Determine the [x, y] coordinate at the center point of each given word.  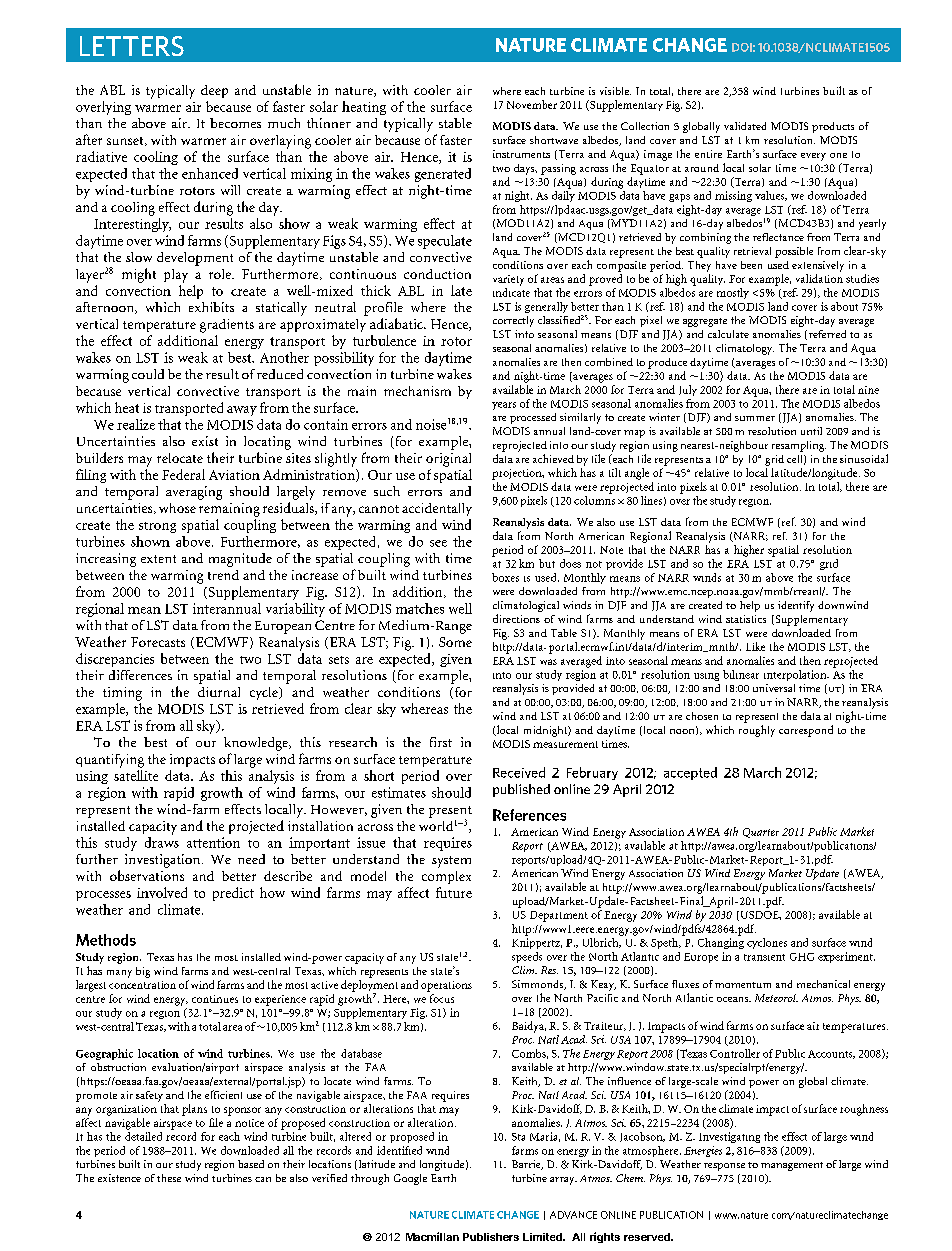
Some [455, 642]
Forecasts [158, 642]
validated [745, 126]
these [169, 1178]
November [532, 104]
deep [214, 91]
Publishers [491, 1237]
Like [755, 646]
